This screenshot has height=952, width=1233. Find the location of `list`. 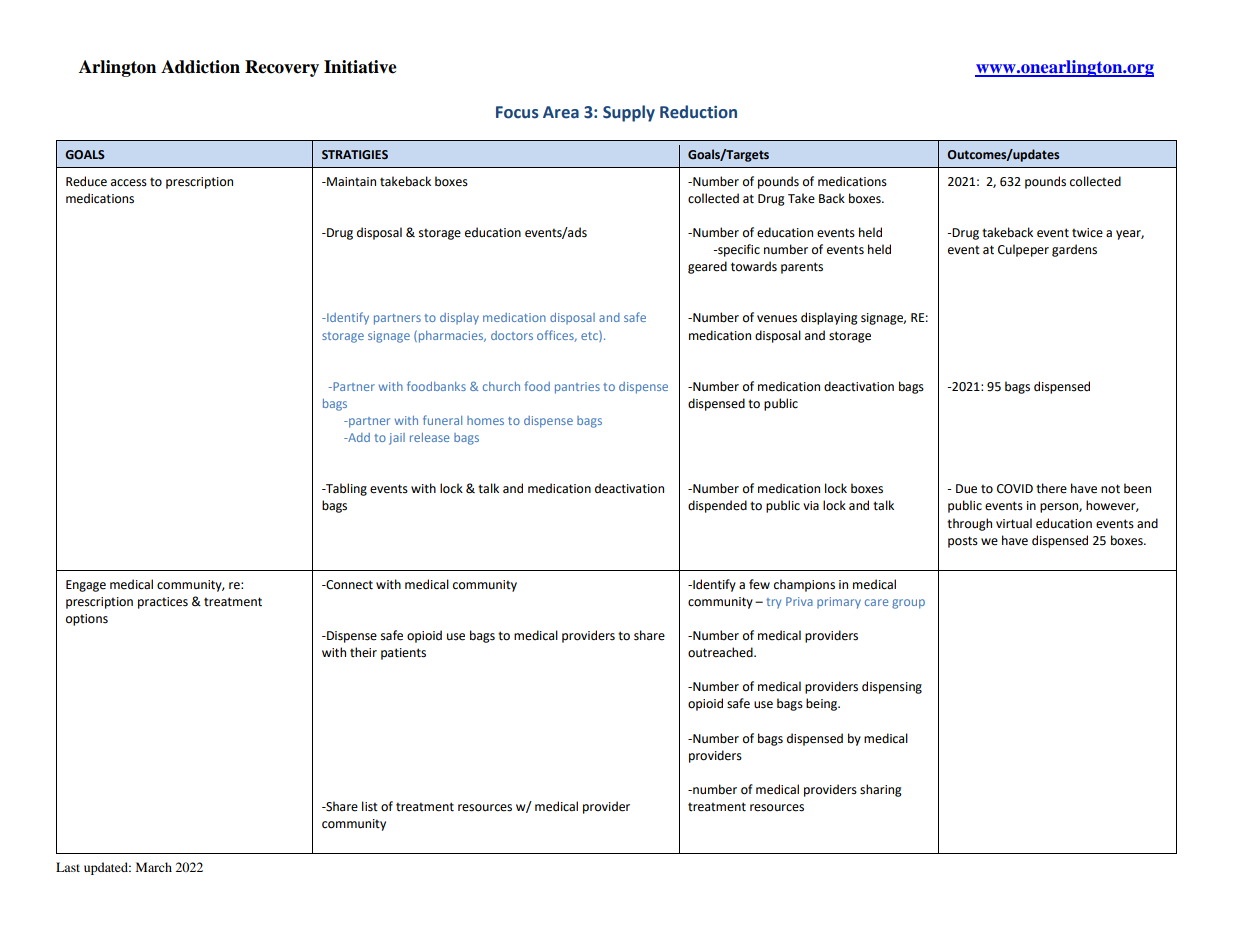

list is located at coordinates (370, 806).
